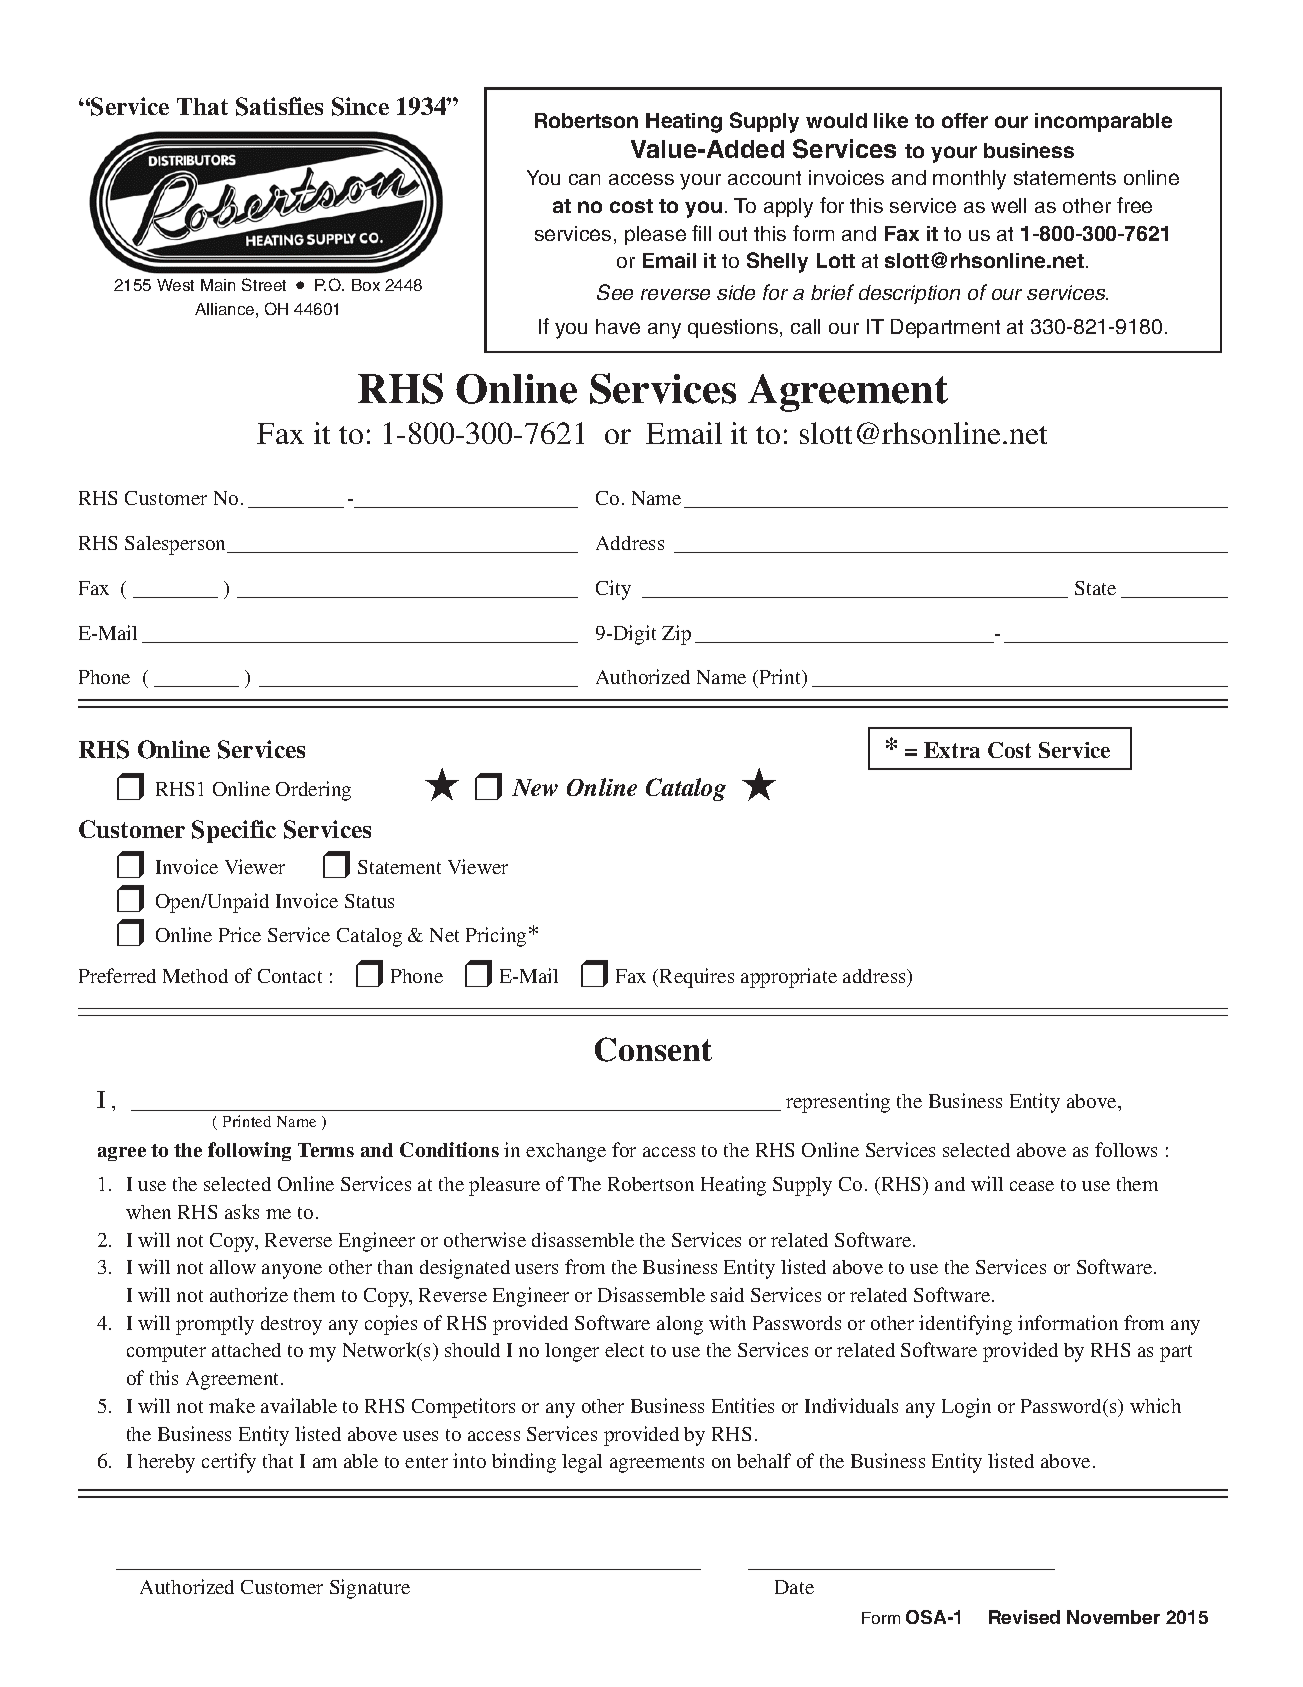 This image has width=1303, height=1687. I want to click on New, so click(535, 787).
